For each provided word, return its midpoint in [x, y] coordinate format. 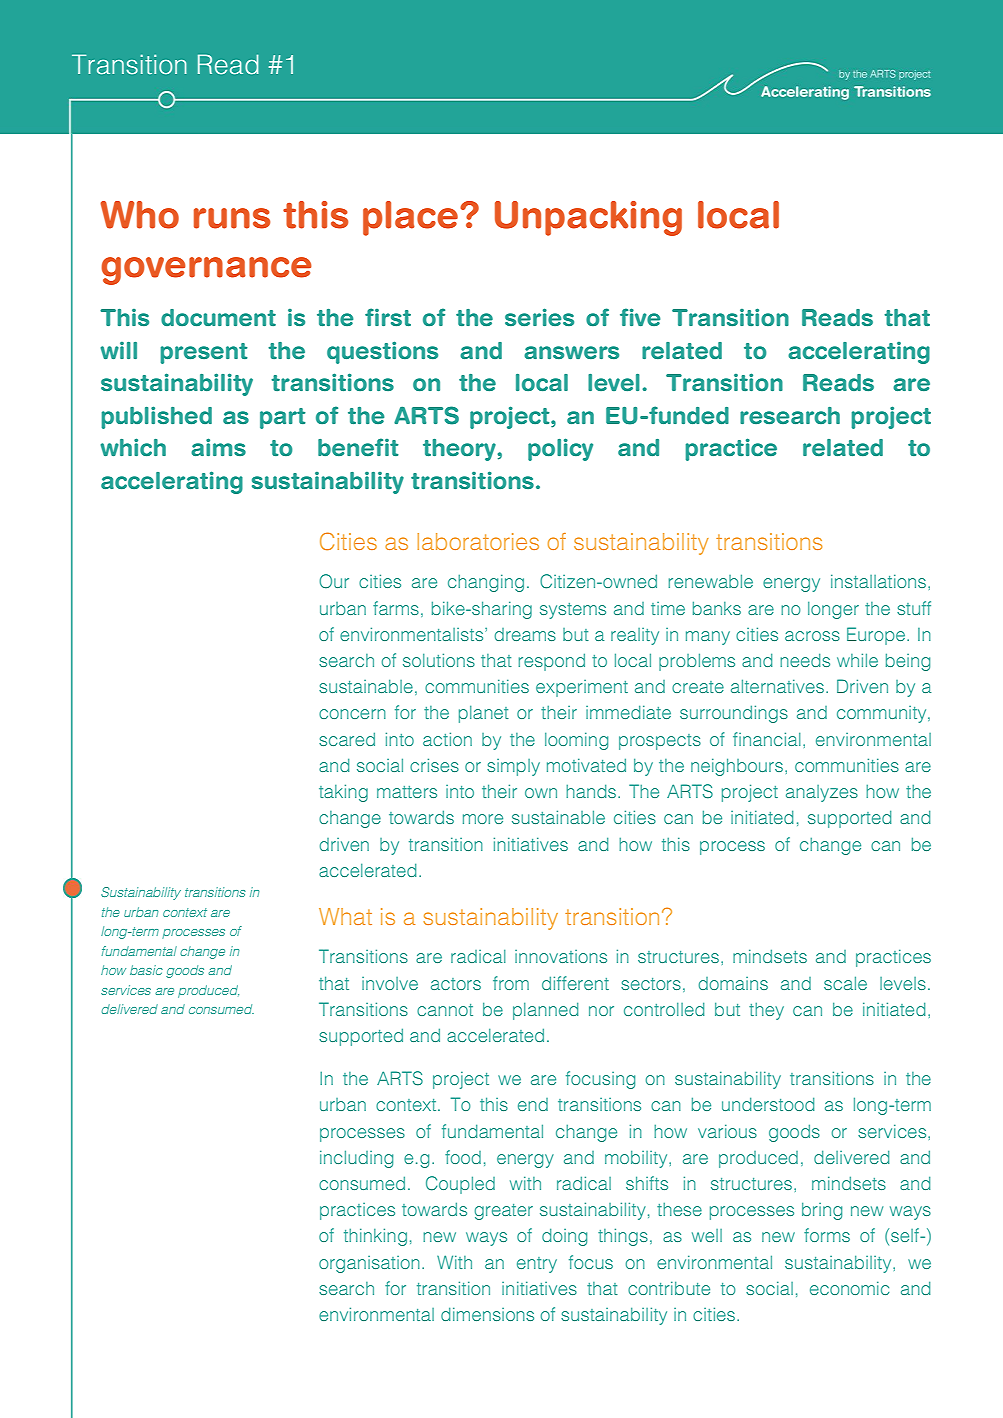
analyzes [822, 793]
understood [768, 1104]
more [483, 819]
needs [805, 660]
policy [560, 449]
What [345, 916]
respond [552, 662]
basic [146, 970]
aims [218, 447]
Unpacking [588, 218]
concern [352, 714]
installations [878, 581]
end [533, 1104]
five [640, 317]
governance [206, 271]
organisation [369, 1264]
